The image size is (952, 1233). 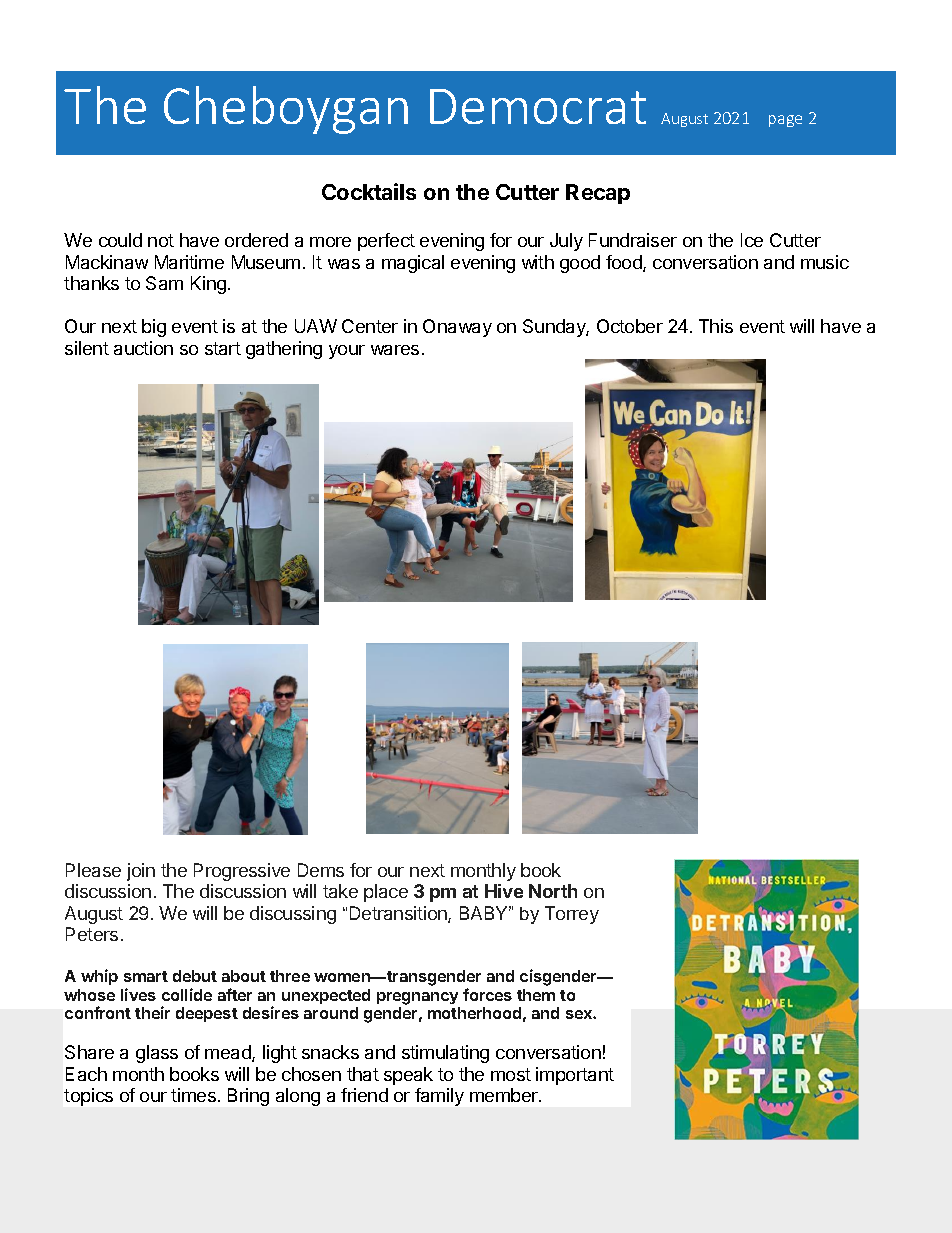 I want to click on This, so click(x=716, y=326).
